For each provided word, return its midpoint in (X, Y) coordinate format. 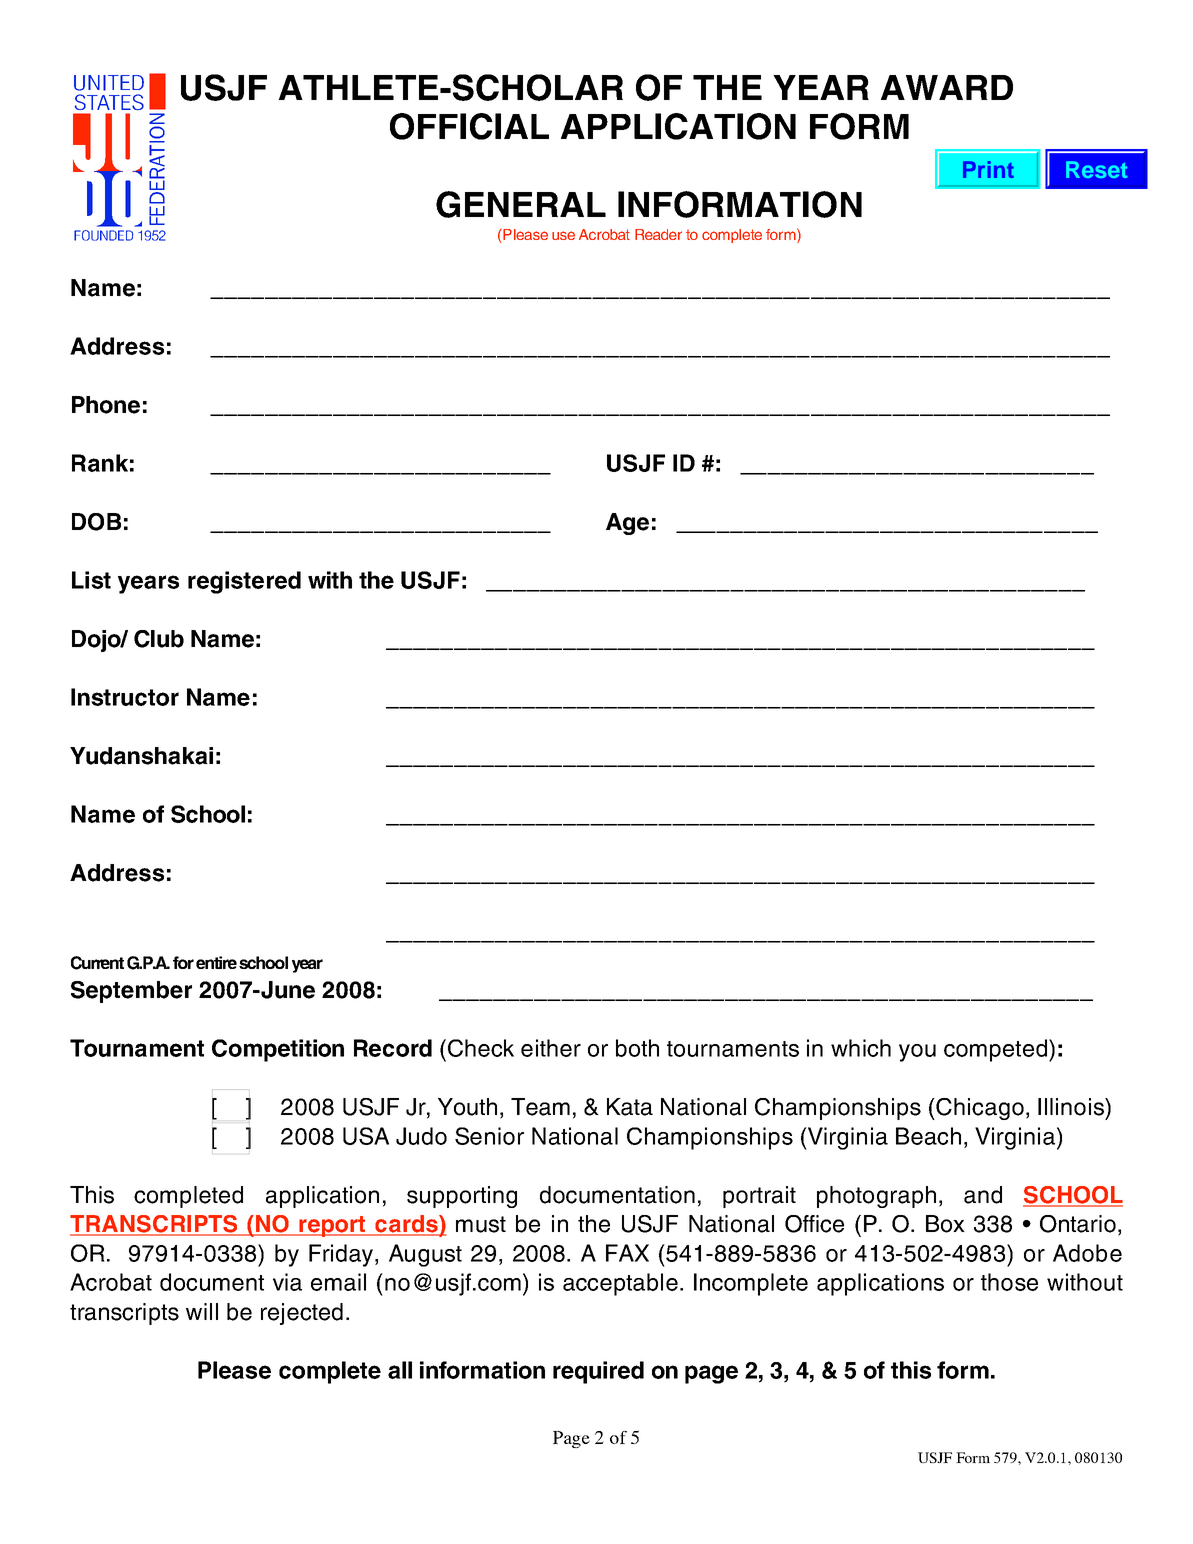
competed (995, 1050)
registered (244, 582)
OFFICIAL (469, 126)
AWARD (947, 87)
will (202, 1311)
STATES (109, 102)
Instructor (125, 697)
